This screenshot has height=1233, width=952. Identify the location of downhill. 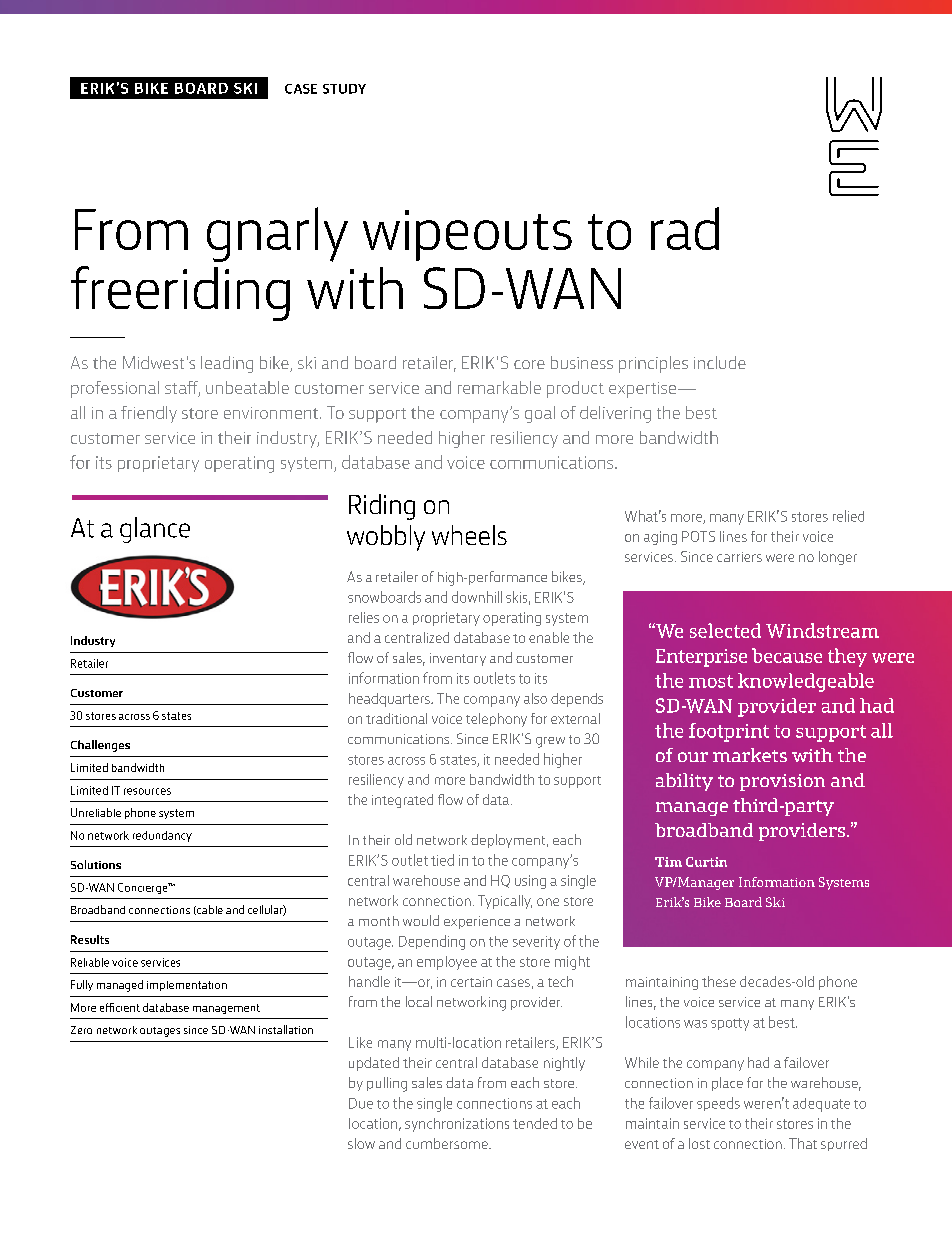
(477, 597).
